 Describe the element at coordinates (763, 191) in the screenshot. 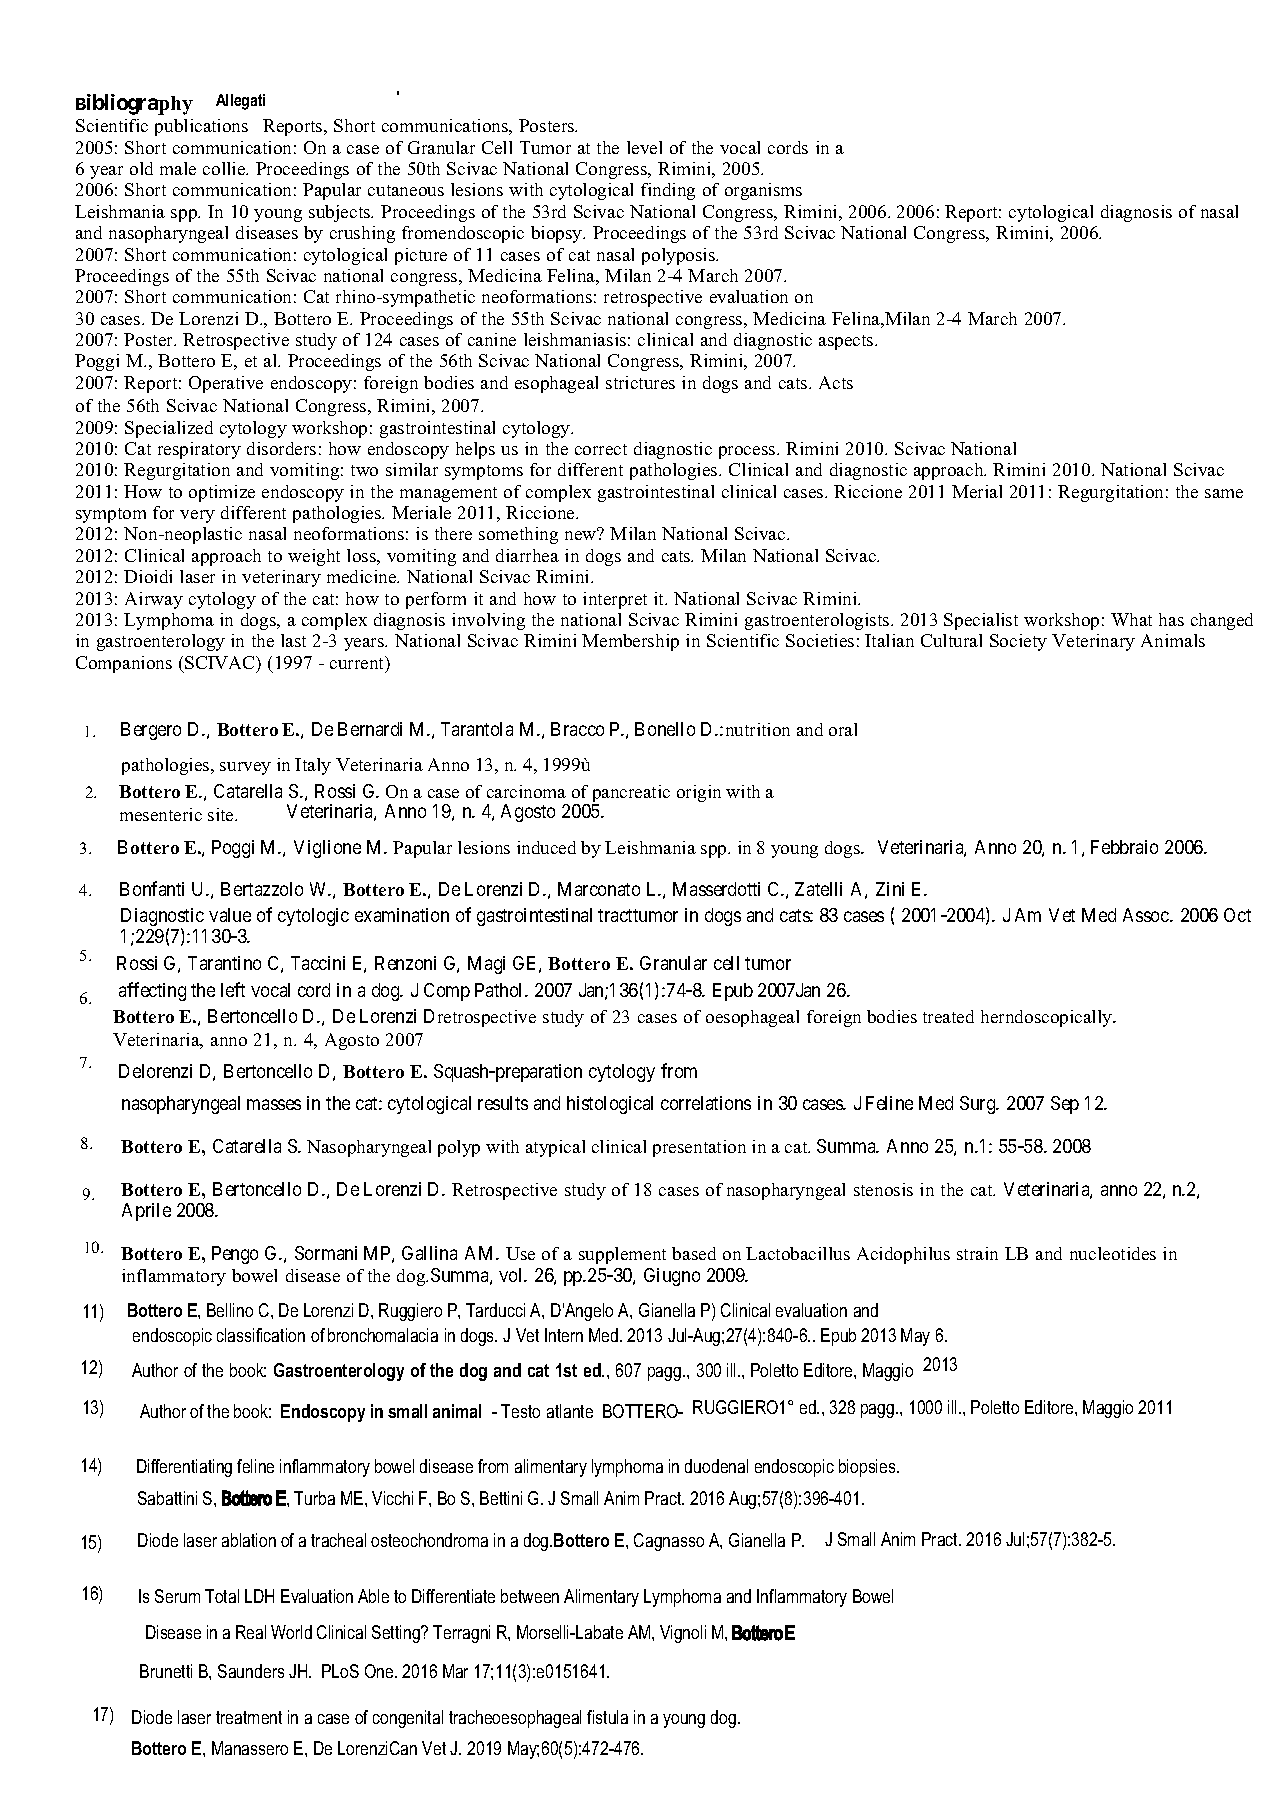

I see `organisms` at that location.
